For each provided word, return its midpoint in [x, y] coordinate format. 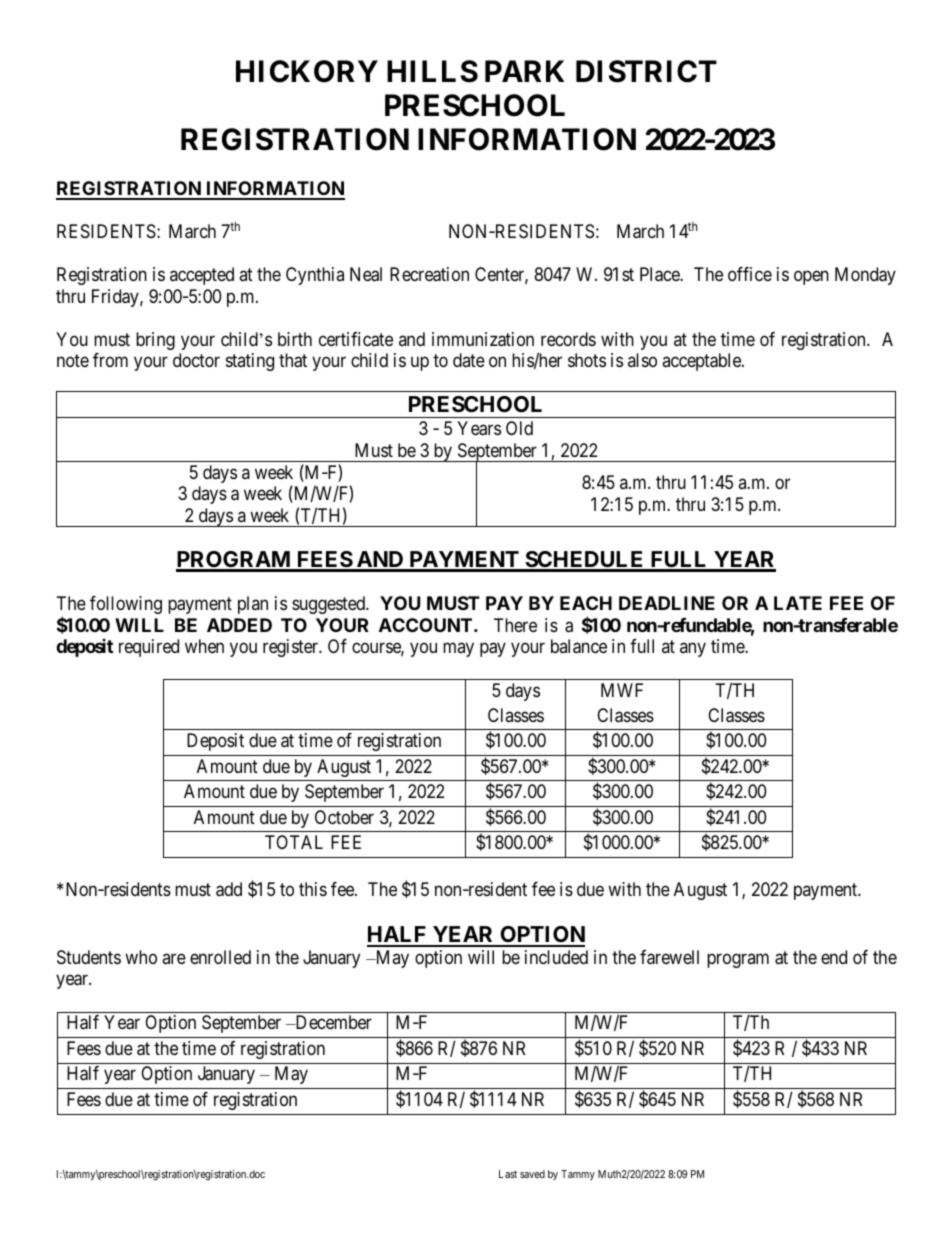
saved [532, 1174]
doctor [196, 360]
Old [519, 428]
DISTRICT [646, 71]
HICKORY [307, 71]
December [332, 1022]
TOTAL [294, 842]
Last [508, 1174]
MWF [622, 690]
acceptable [702, 362]
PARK [524, 71]
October [344, 817]
